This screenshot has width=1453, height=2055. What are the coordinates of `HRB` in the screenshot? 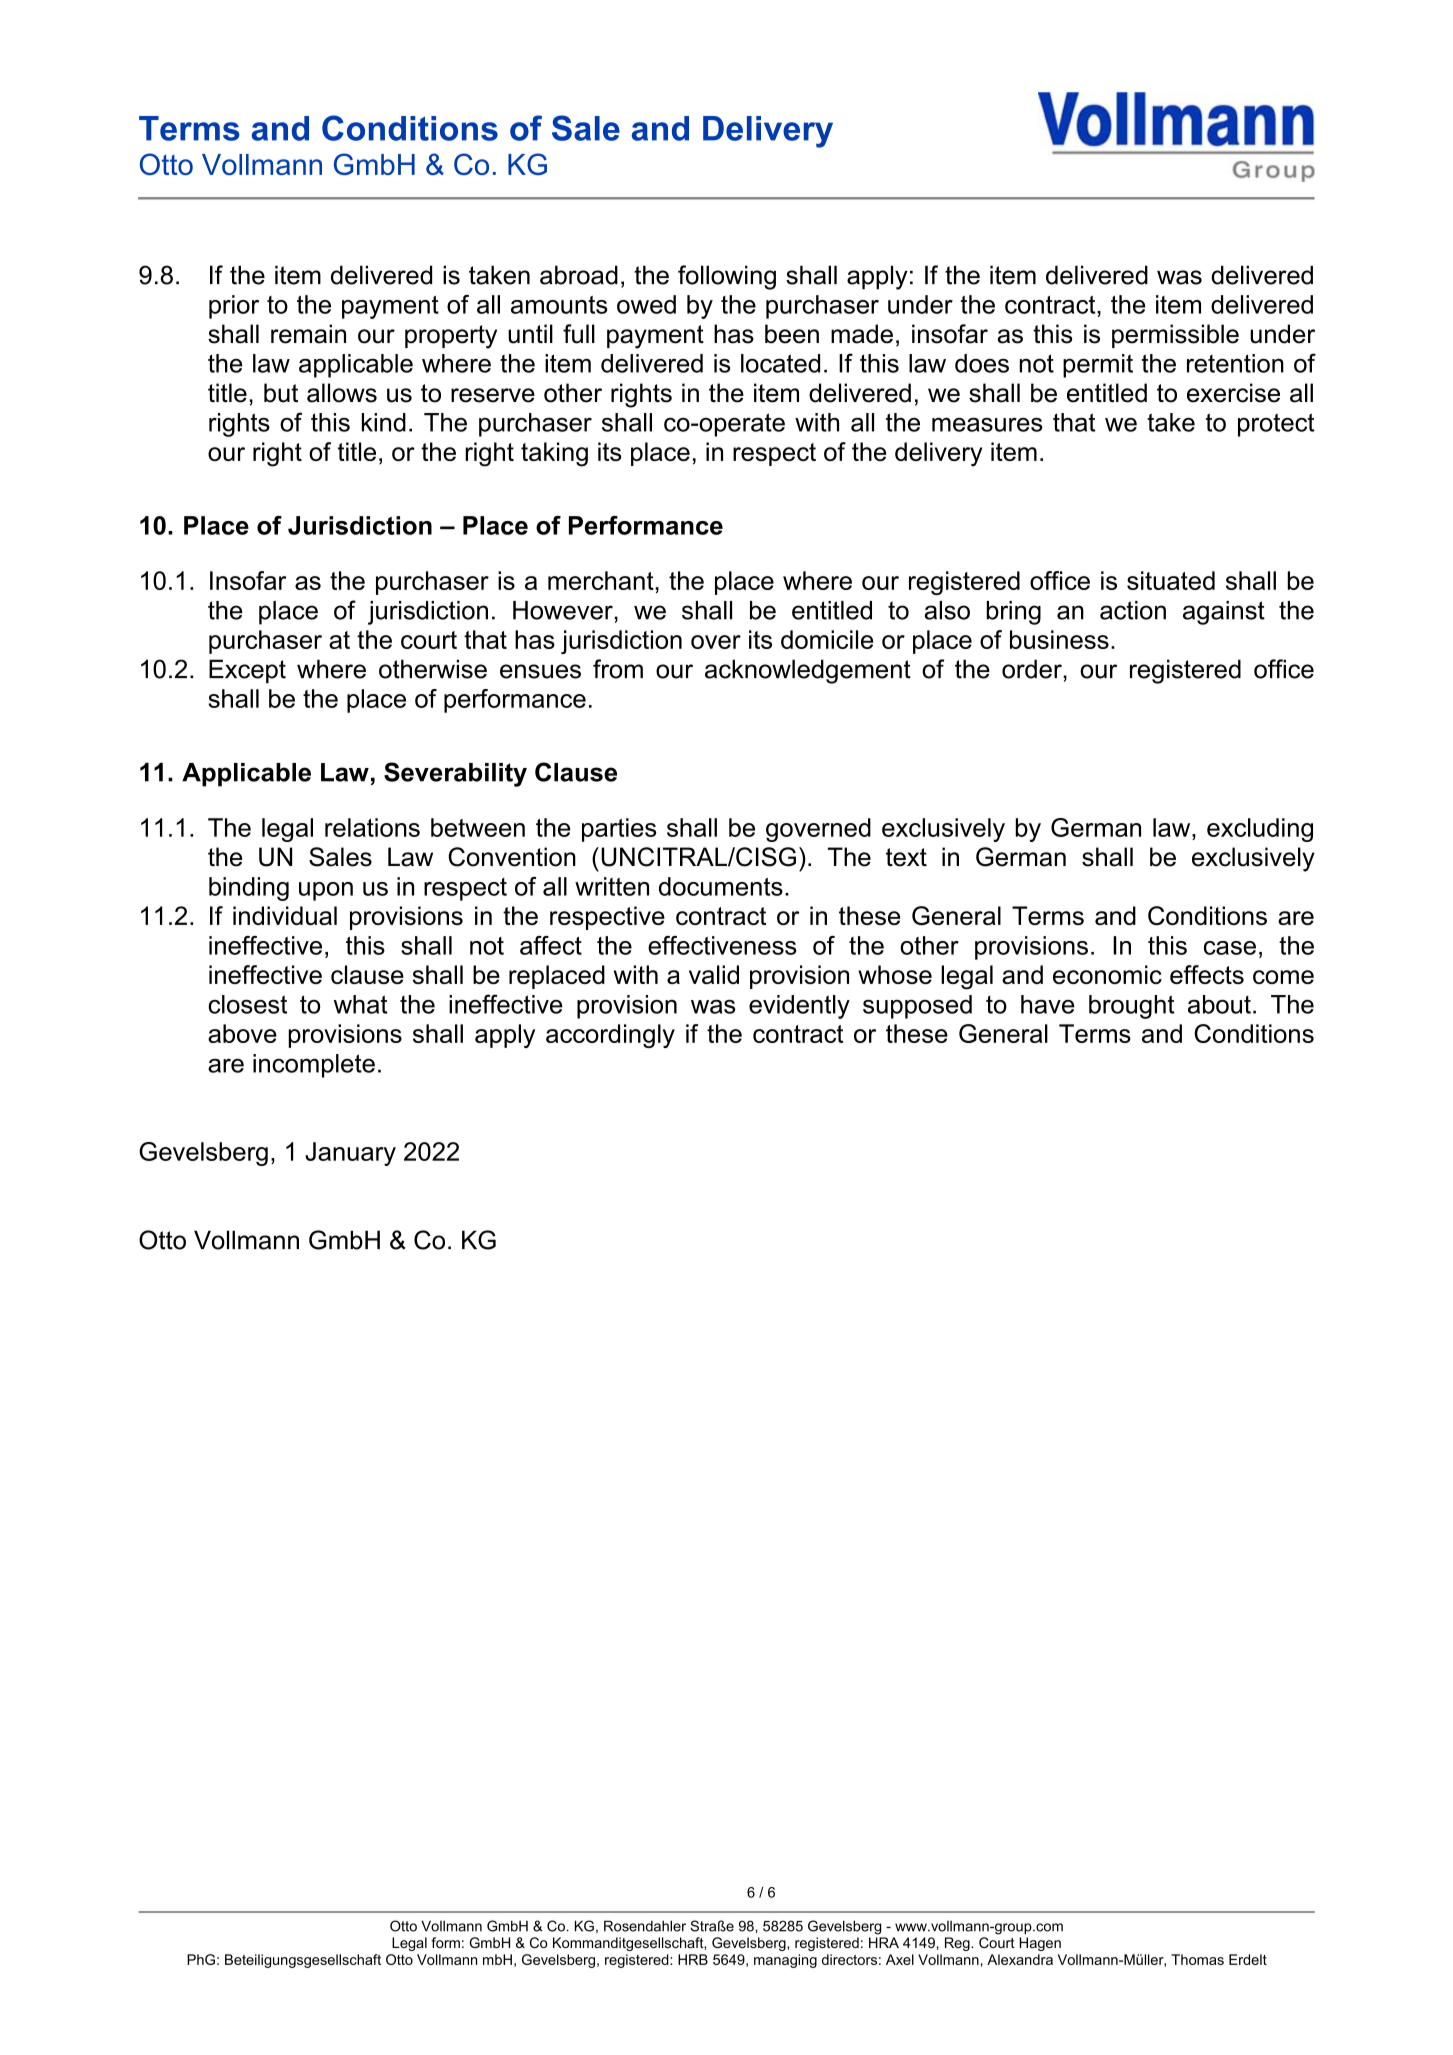 It's located at (693, 1959).
